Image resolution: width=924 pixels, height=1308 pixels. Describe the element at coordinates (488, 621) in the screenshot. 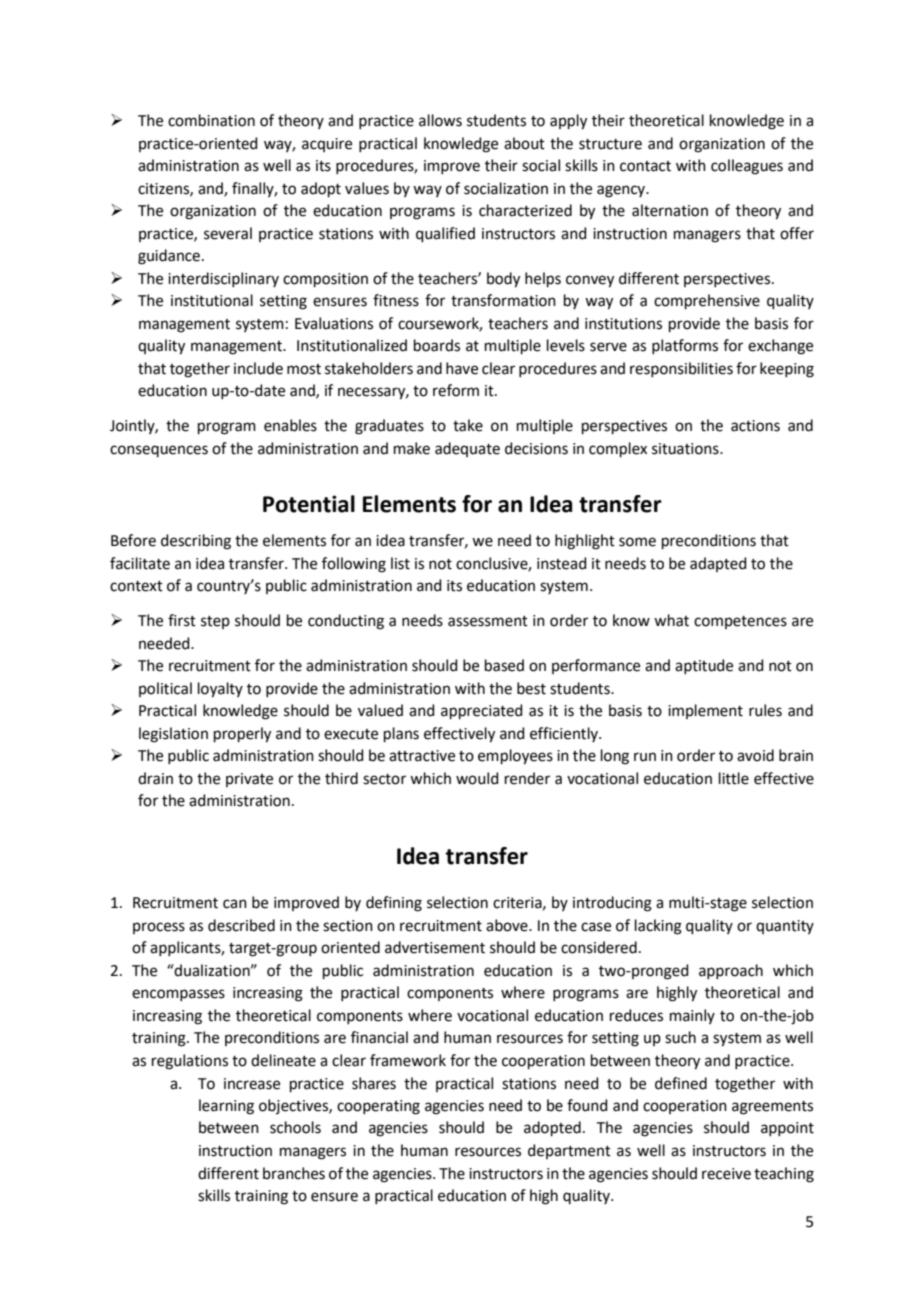

I see `assessment` at that location.
